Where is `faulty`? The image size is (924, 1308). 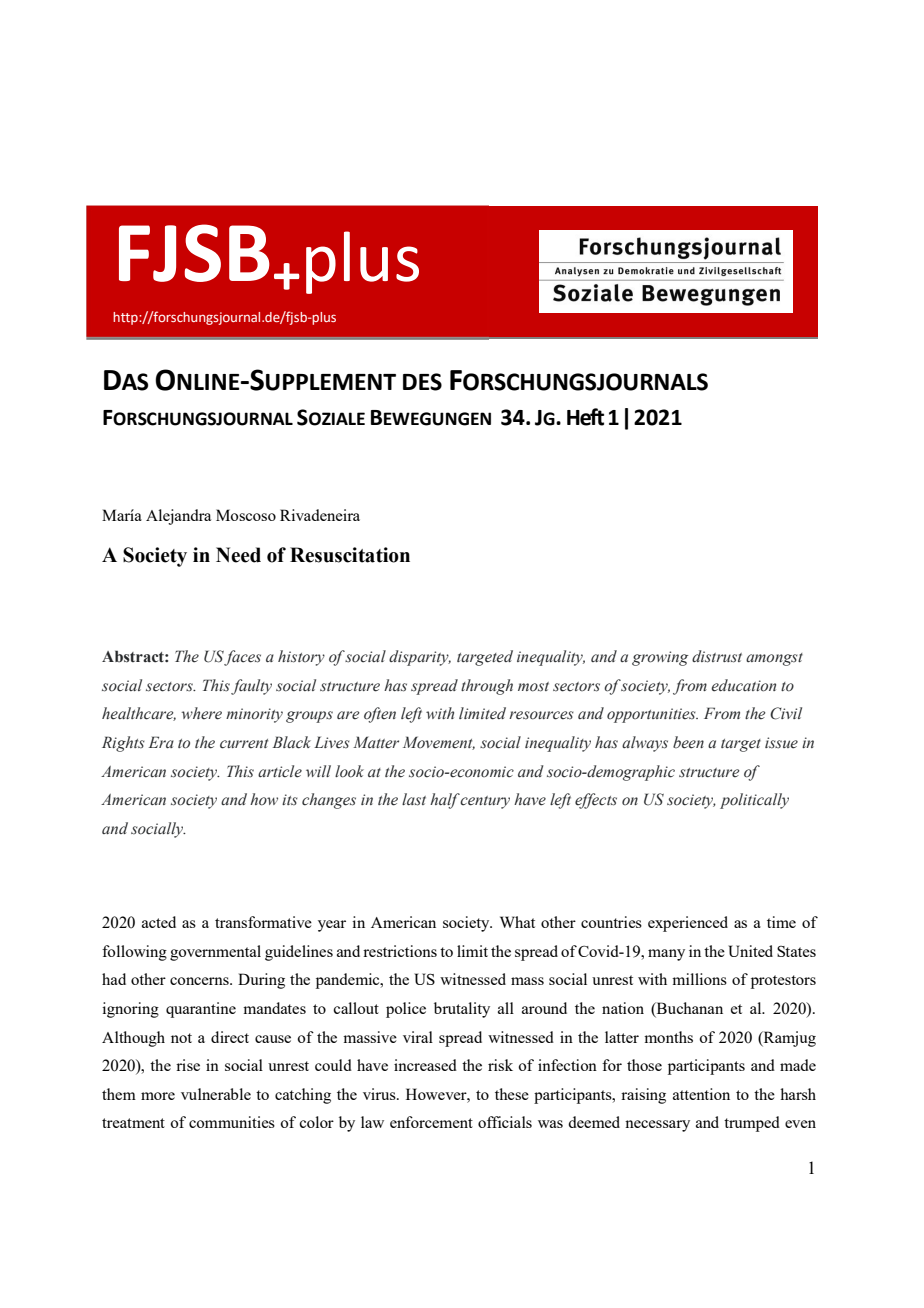 faulty is located at coordinates (250, 687).
